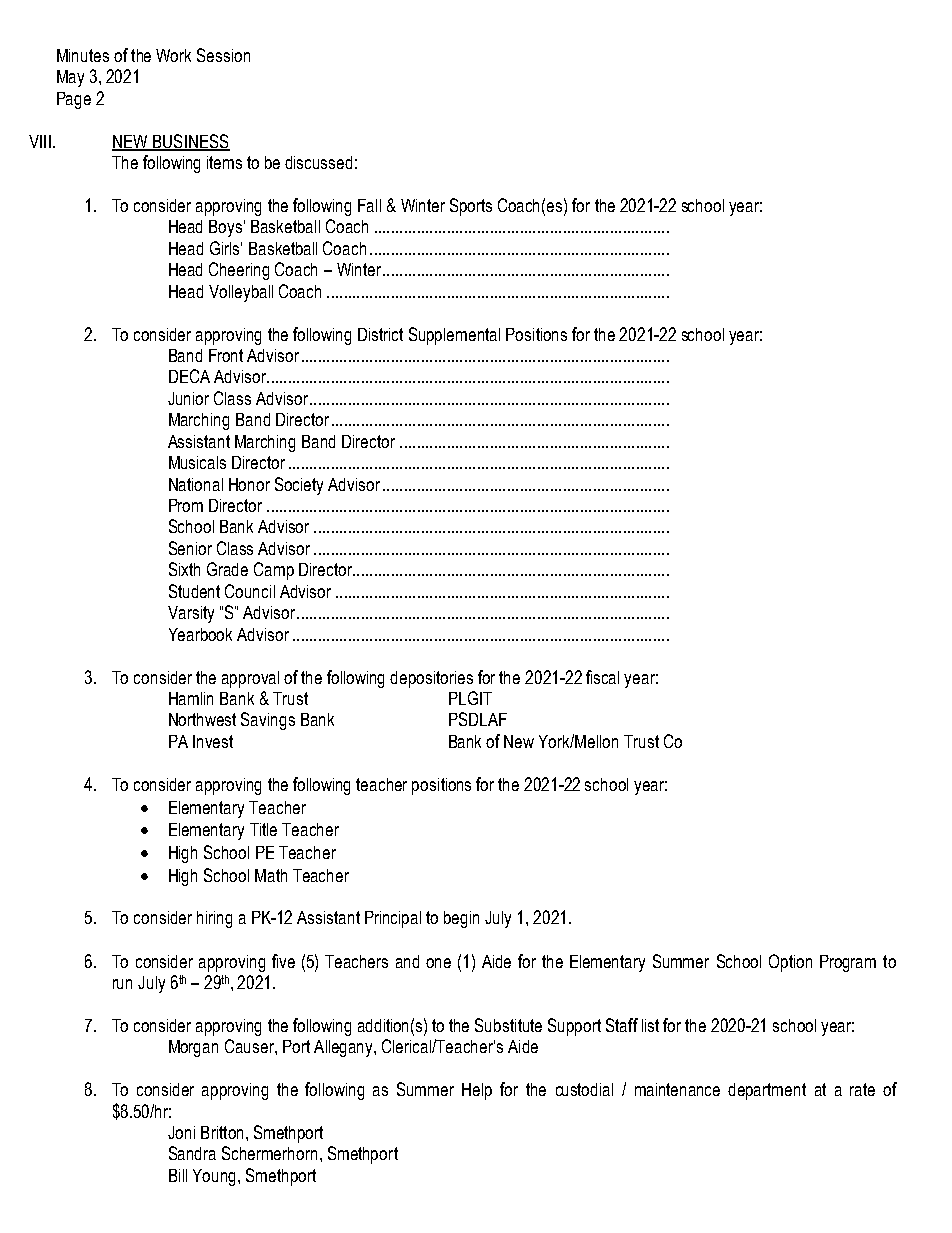 The width and height of the screenshot is (952, 1233). I want to click on Work, so click(173, 55).
